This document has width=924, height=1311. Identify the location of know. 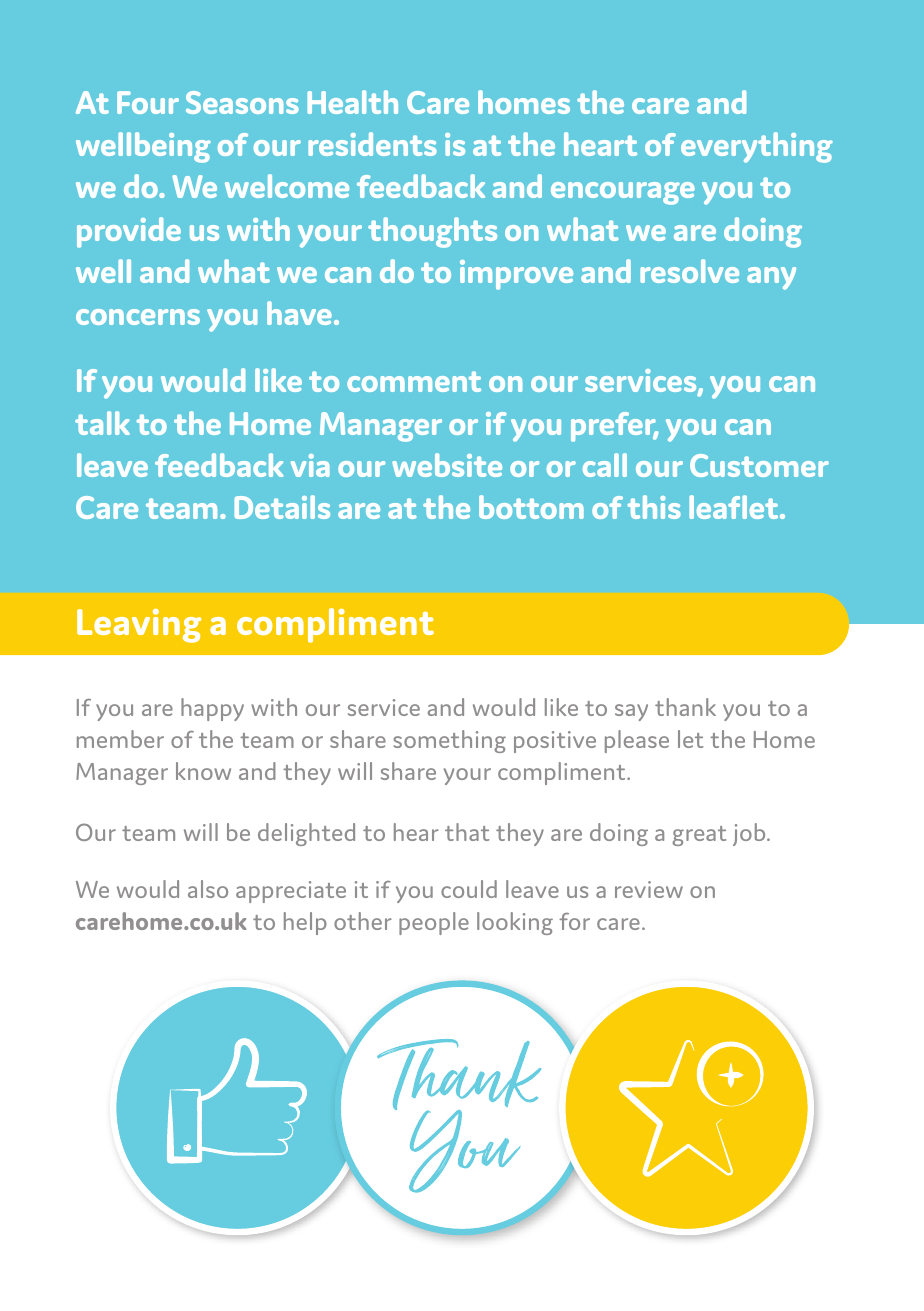
(203, 771).
